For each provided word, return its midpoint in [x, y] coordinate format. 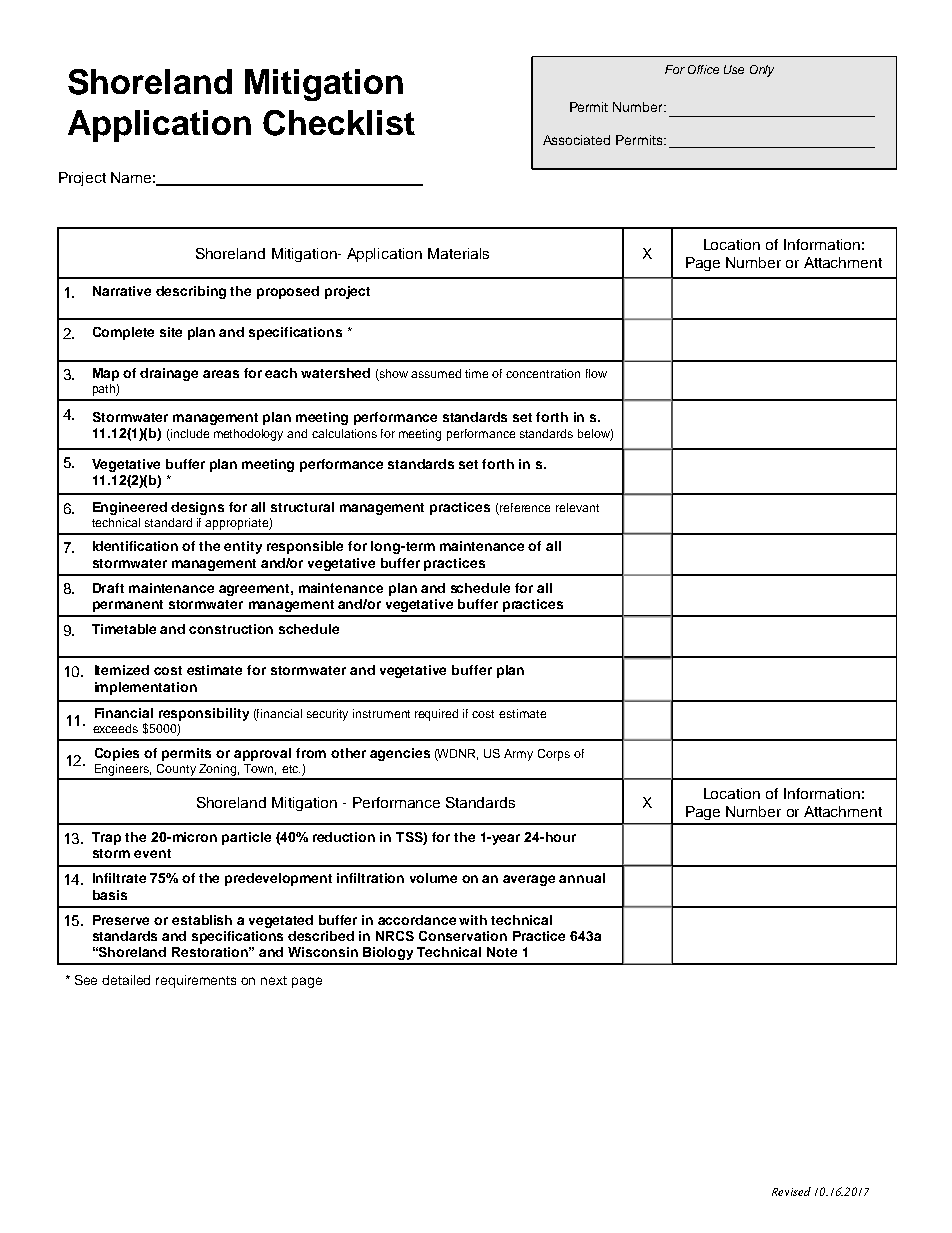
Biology [388, 953]
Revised [791, 1191]
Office [703, 69]
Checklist [339, 123]
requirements [196, 981]
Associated [576, 140]
